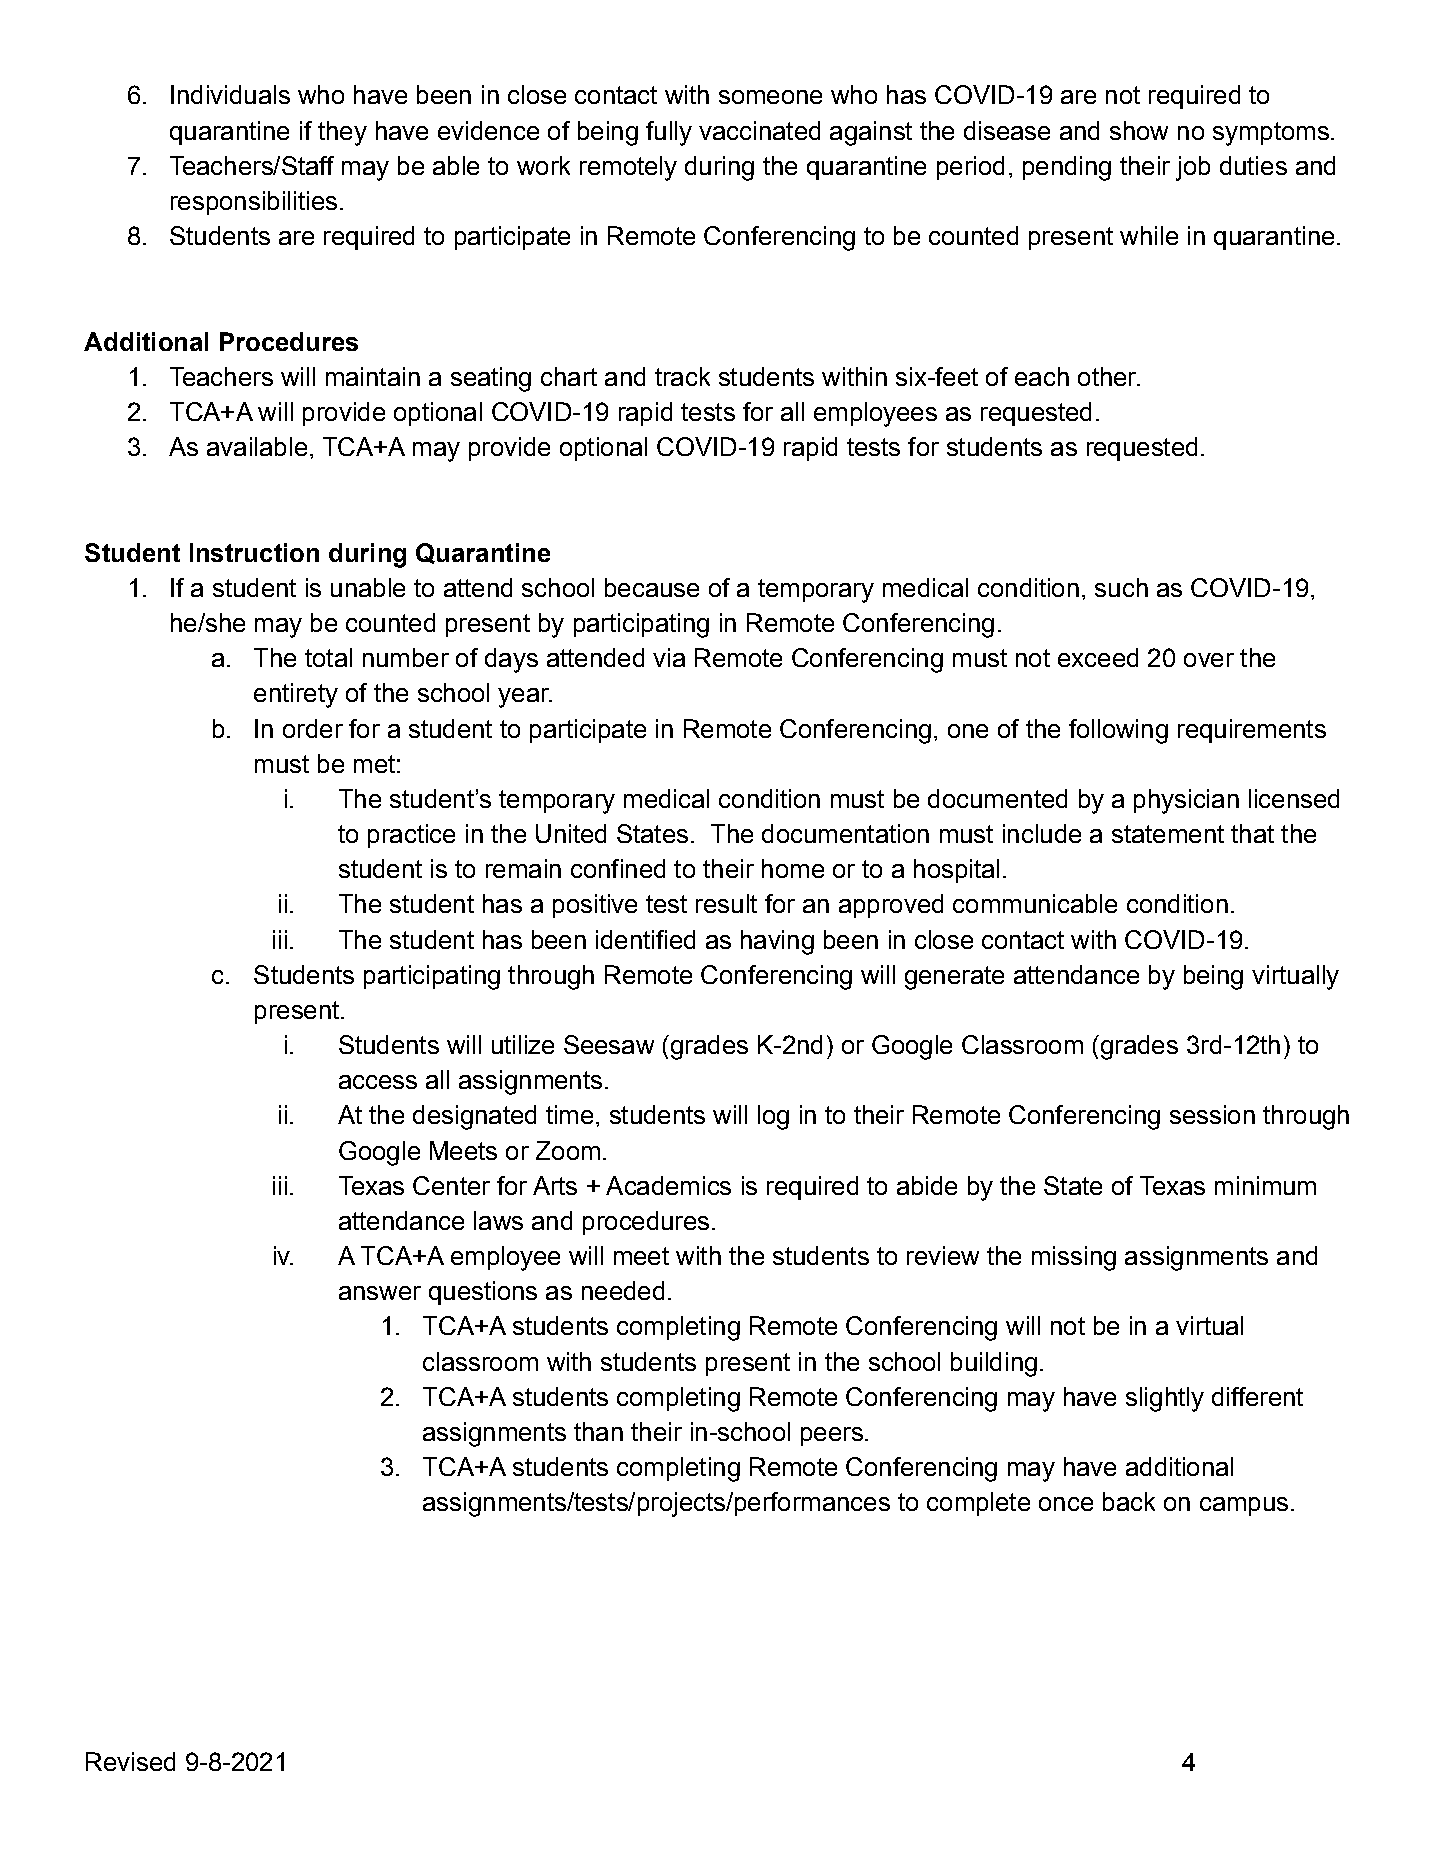  I want to click on Revised, so click(130, 1761).
